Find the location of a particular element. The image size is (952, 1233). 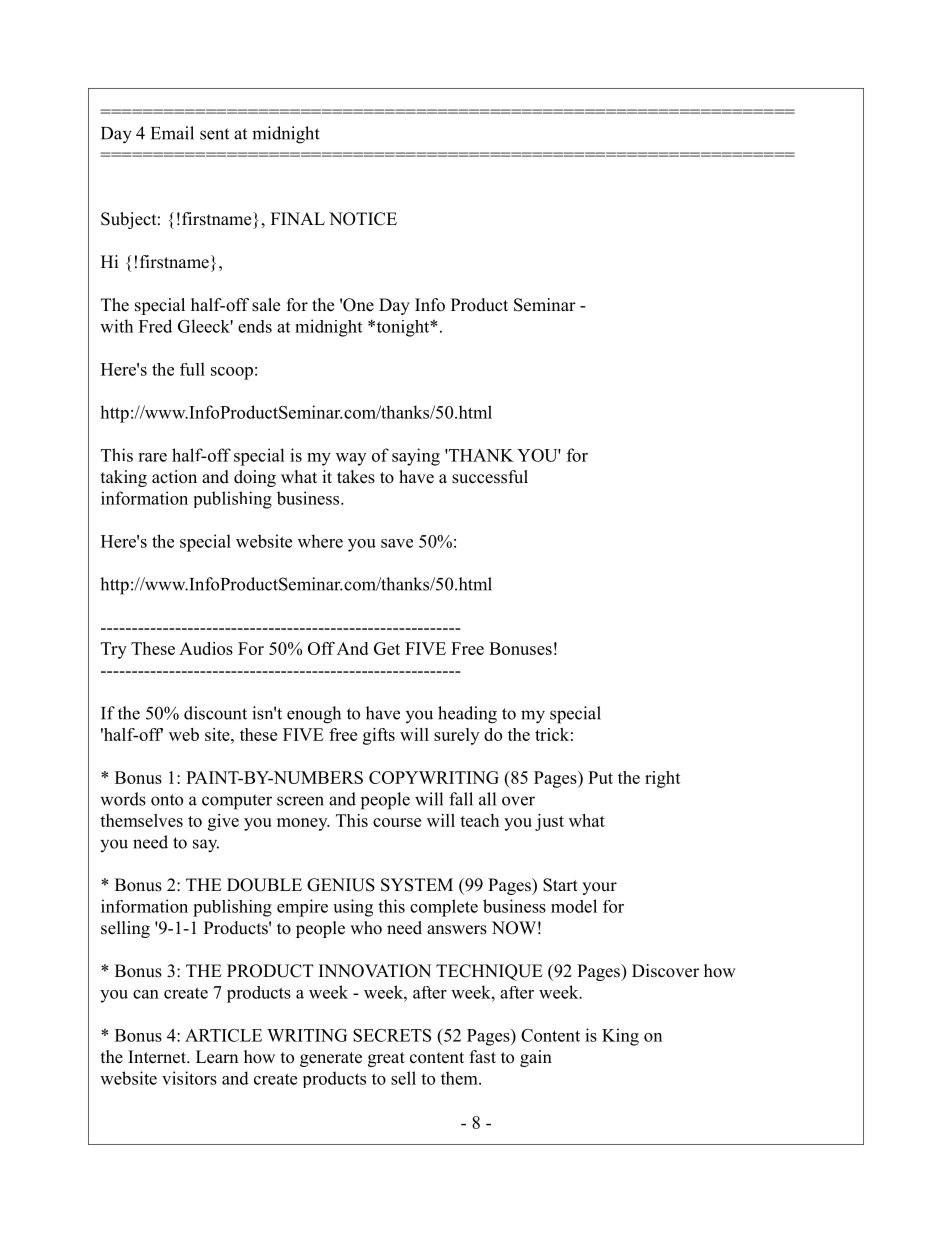

save is located at coordinates (397, 543).
